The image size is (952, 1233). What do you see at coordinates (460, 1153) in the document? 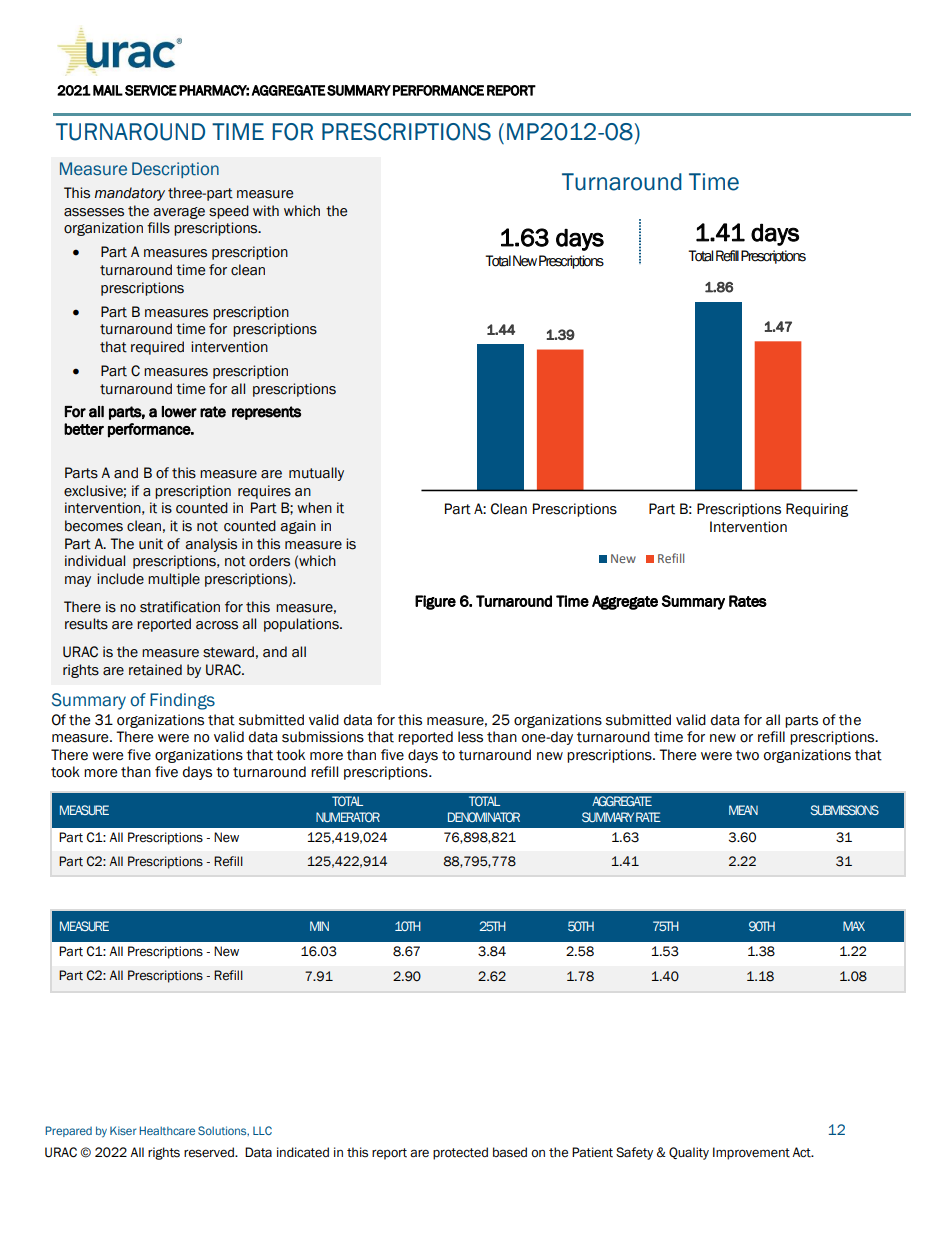
I see `protected` at bounding box center [460, 1153].
